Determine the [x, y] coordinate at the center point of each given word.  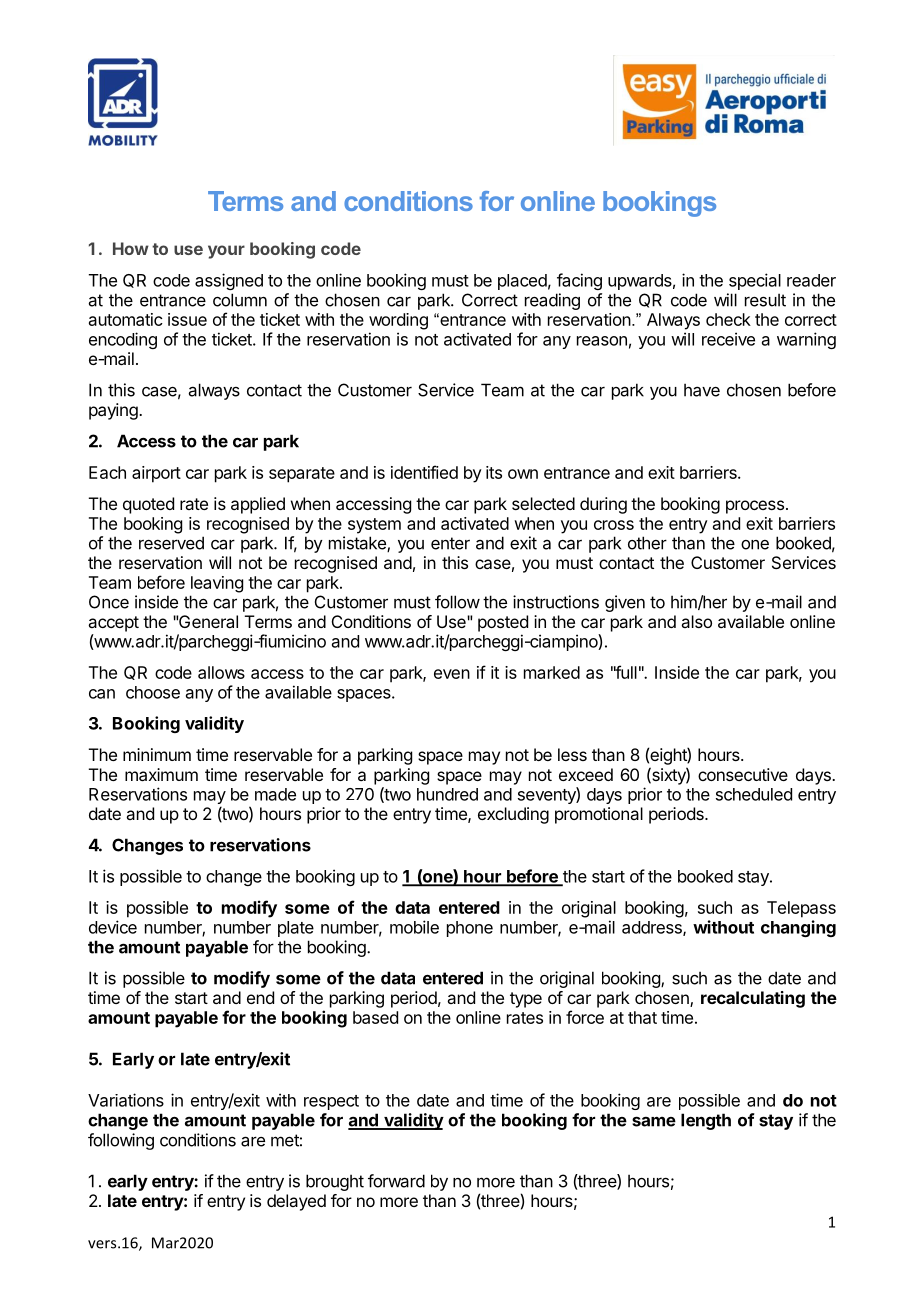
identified [424, 472]
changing [798, 928]
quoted [148, 505]
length [706, 1121]
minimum [157, 754]
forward [396, 1181]
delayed [296, 1202]
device [113, 927]
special [755, 281]
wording [398, 321]
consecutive [743, 774]
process [755, 507]
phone [470, 929]
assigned [229, 281]
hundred [447, 794]
